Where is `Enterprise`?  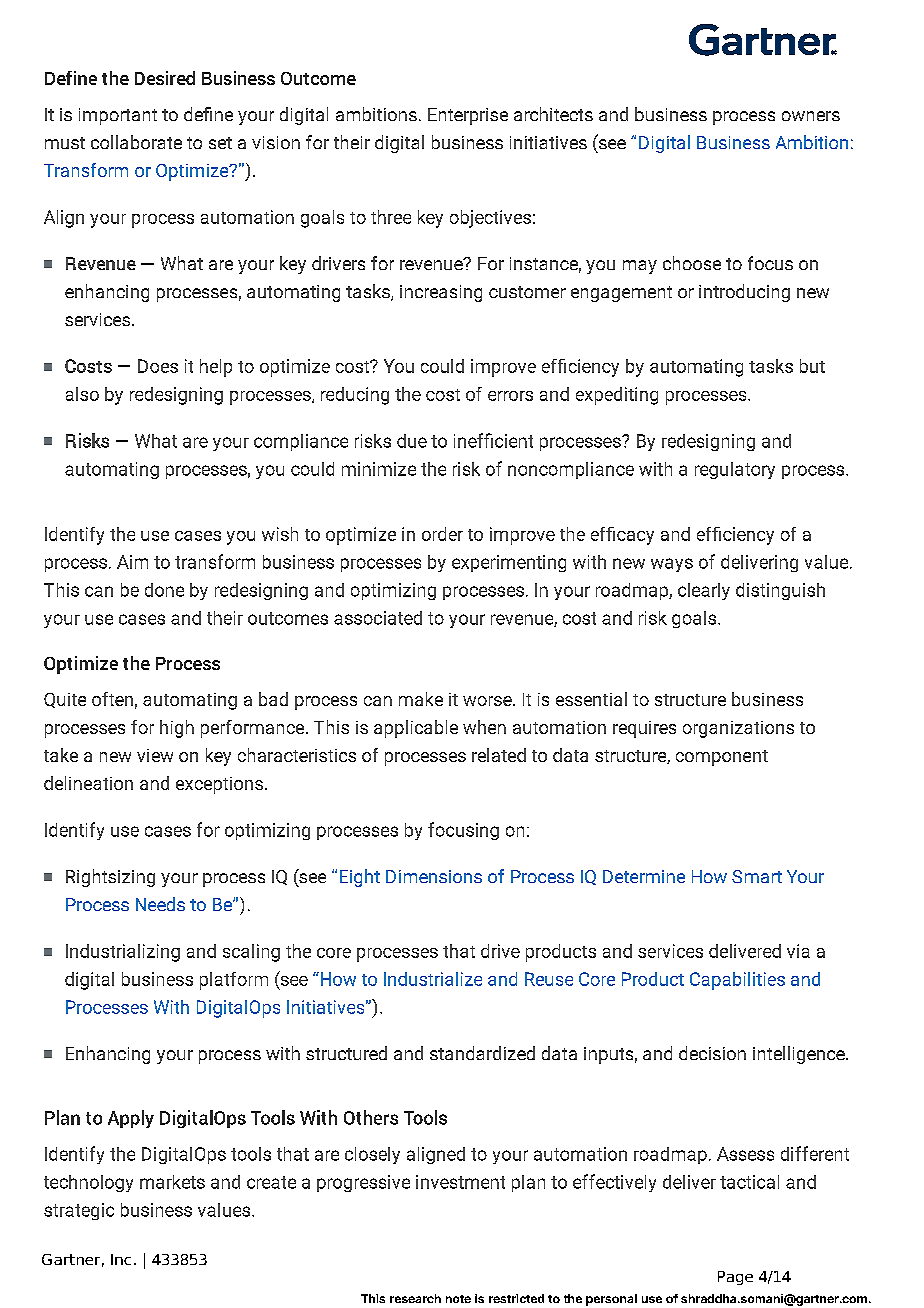 Enterprise is located at coordinates (468, 116).
